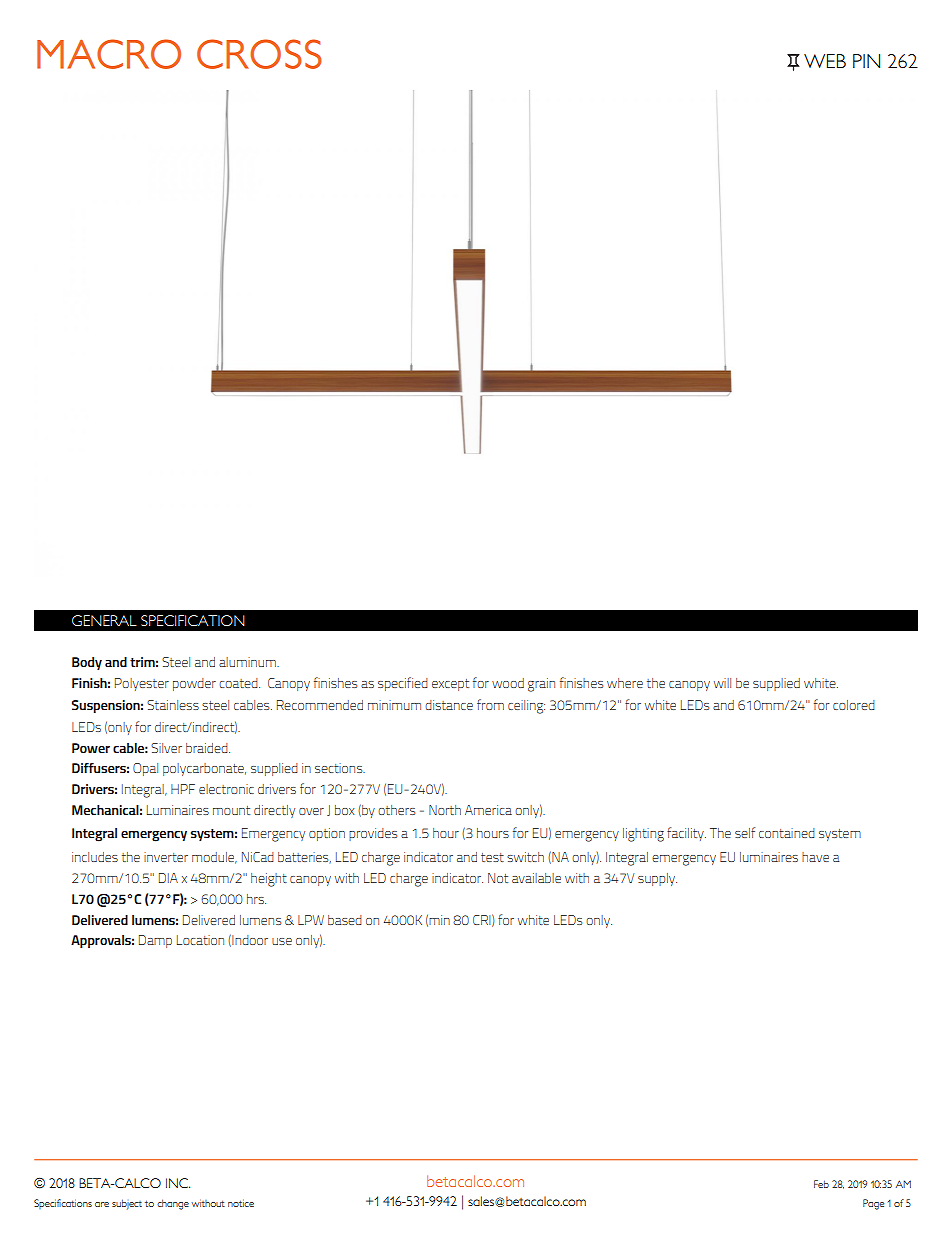 This image has height=1233, width=952. What do you see at coordinates (815, 857) in the image?
I see `have` at bounding box center [815, 857].
